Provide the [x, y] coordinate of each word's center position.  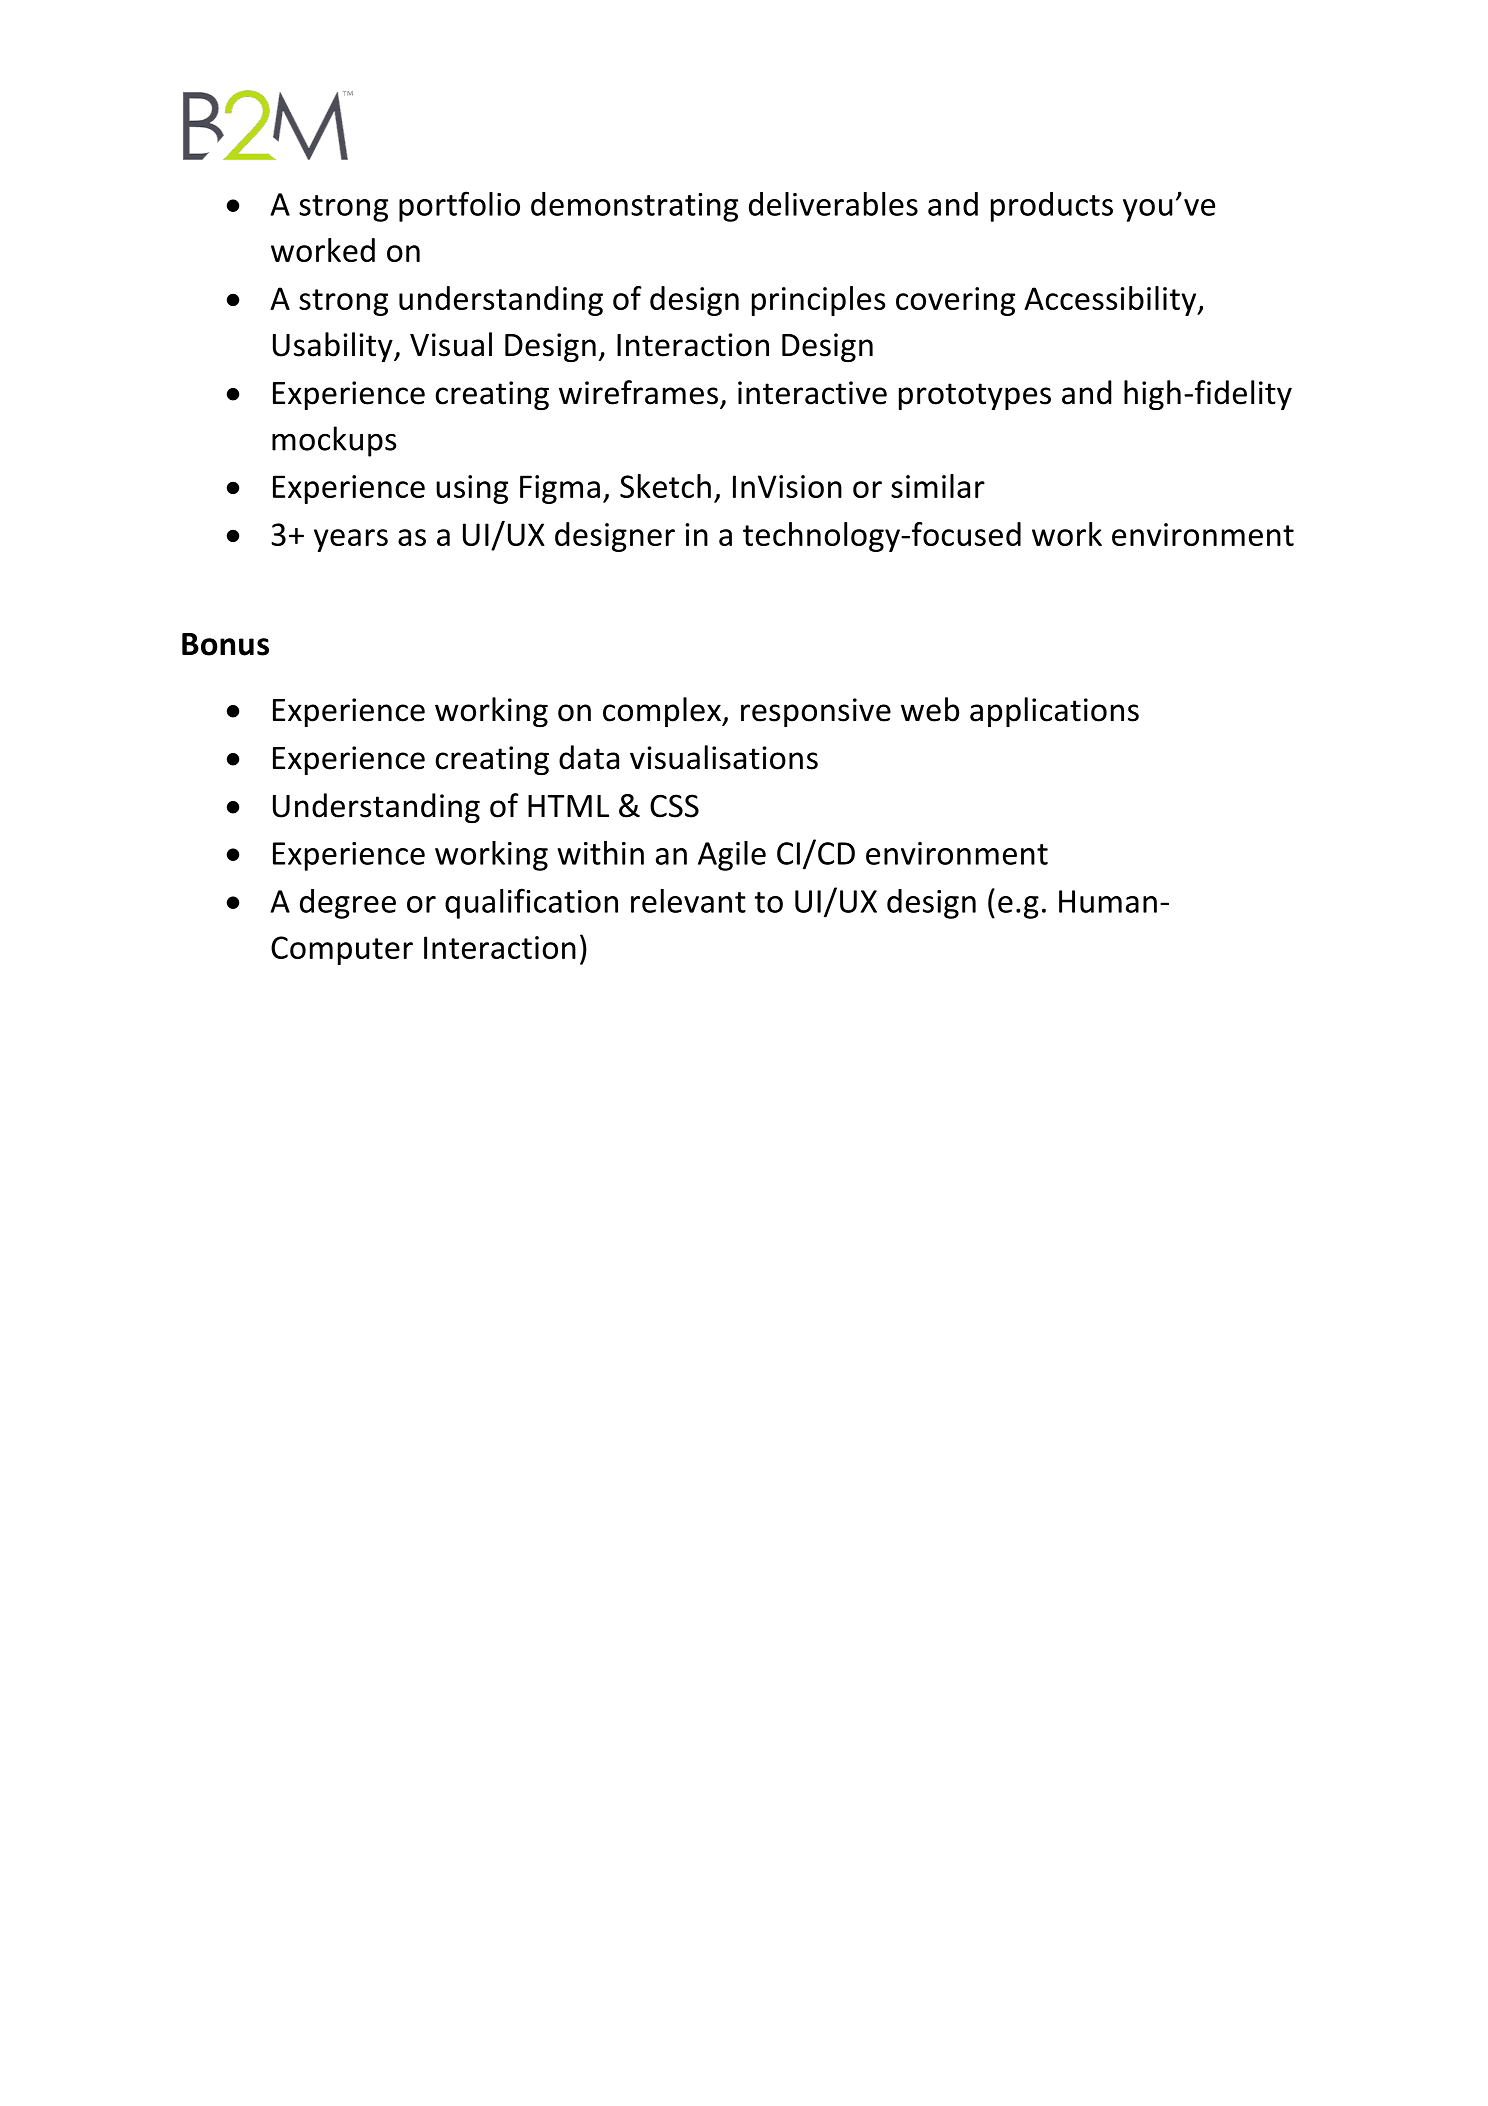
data [589, 757]
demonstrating [634, 207]
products [1052, 207]
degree [348, 904]
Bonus [225, 644]
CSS [674, 806]
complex [663, 712]
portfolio [459, 206]
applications [1054, 712]
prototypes [975, 396]
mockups [334, 441]
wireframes [638, 392]
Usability [334, 347]
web [930, 709]
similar [938, 486]
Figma [560, 489]
